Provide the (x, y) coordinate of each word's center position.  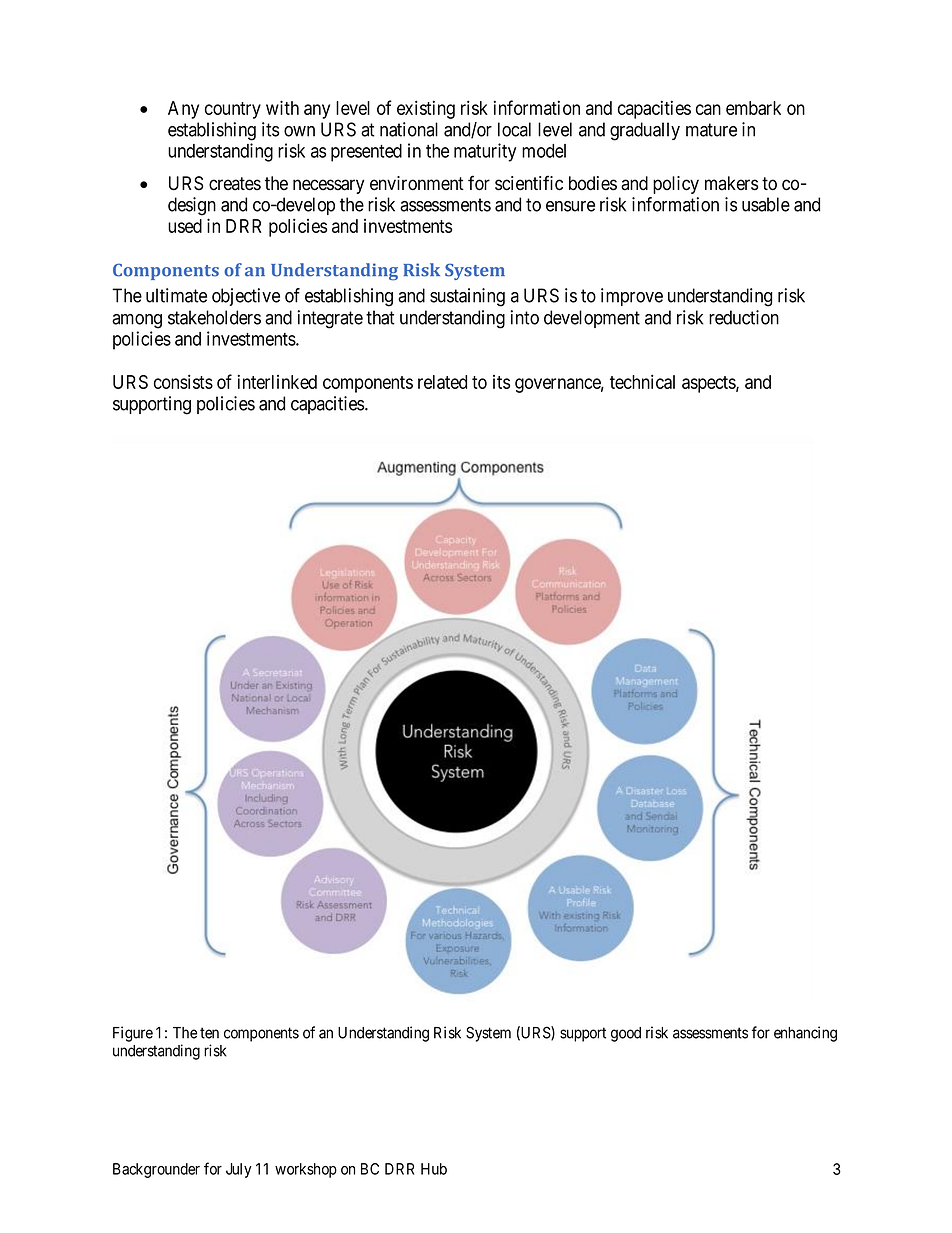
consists (183, 381)
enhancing (805, 1034)
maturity (485, 152)
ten (209, 1033)
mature (711, 130)
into (525, 317)
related (442, 382)
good (626, 1034)
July (239, 1170)
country (233, 110)
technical (642, 381)
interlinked (277, 381)
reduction (744, 317)
